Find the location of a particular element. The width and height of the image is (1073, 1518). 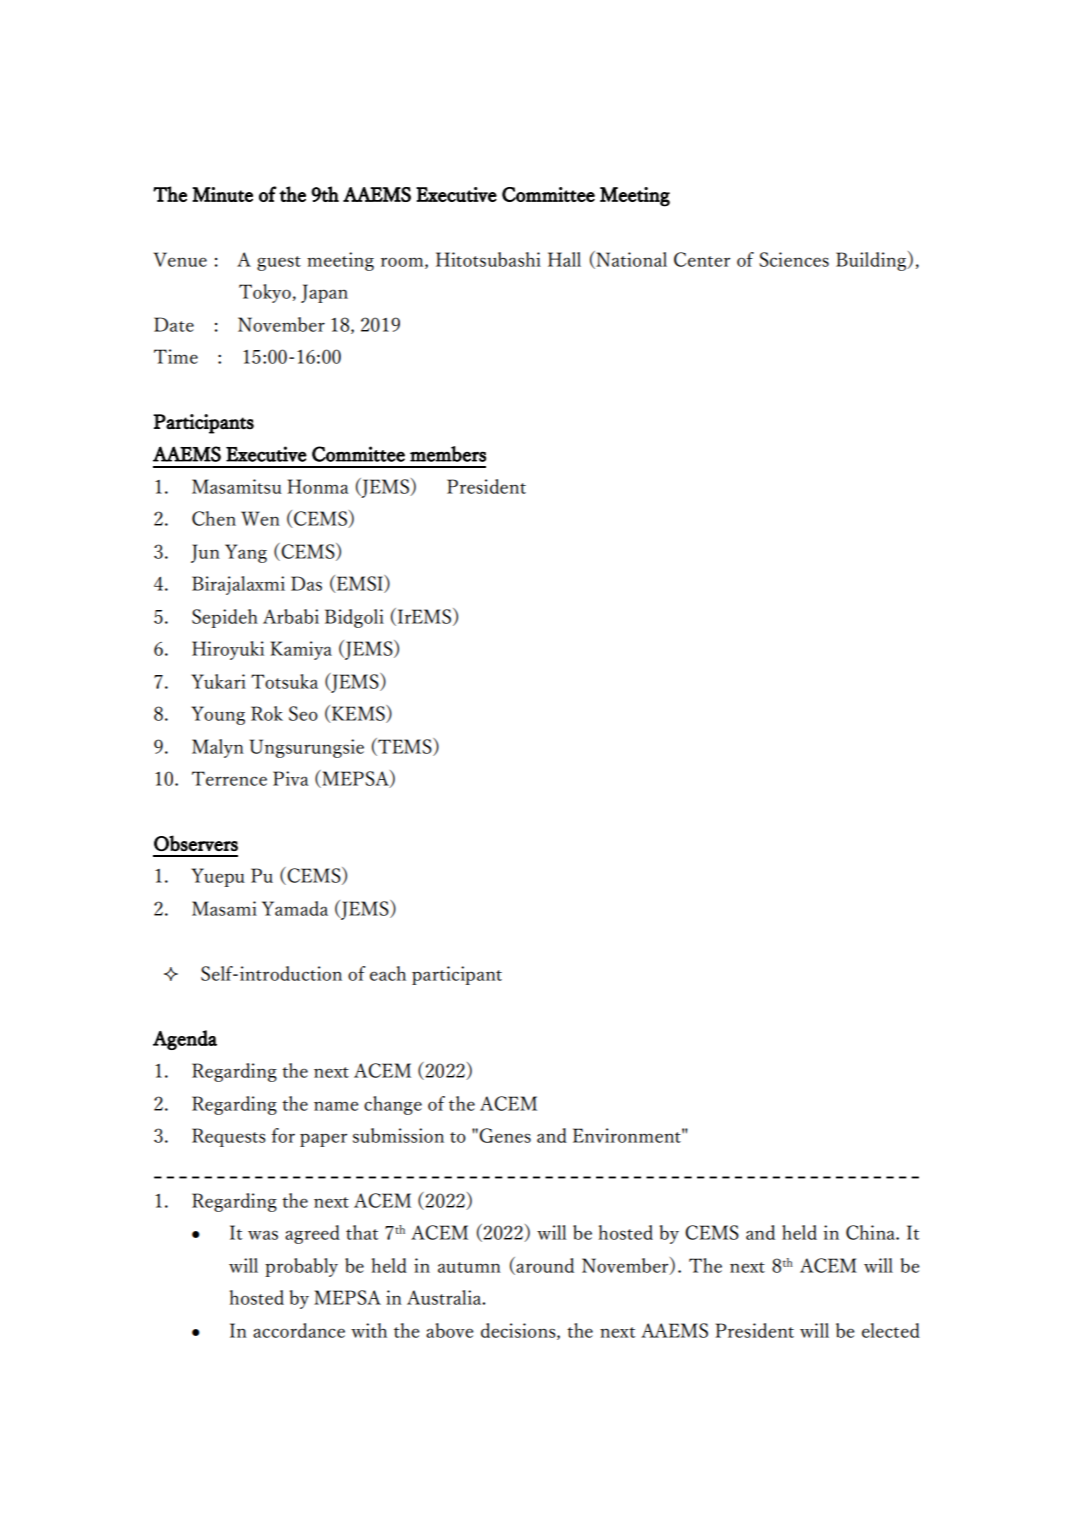

Sciences is located at coordinates (794, 259).
